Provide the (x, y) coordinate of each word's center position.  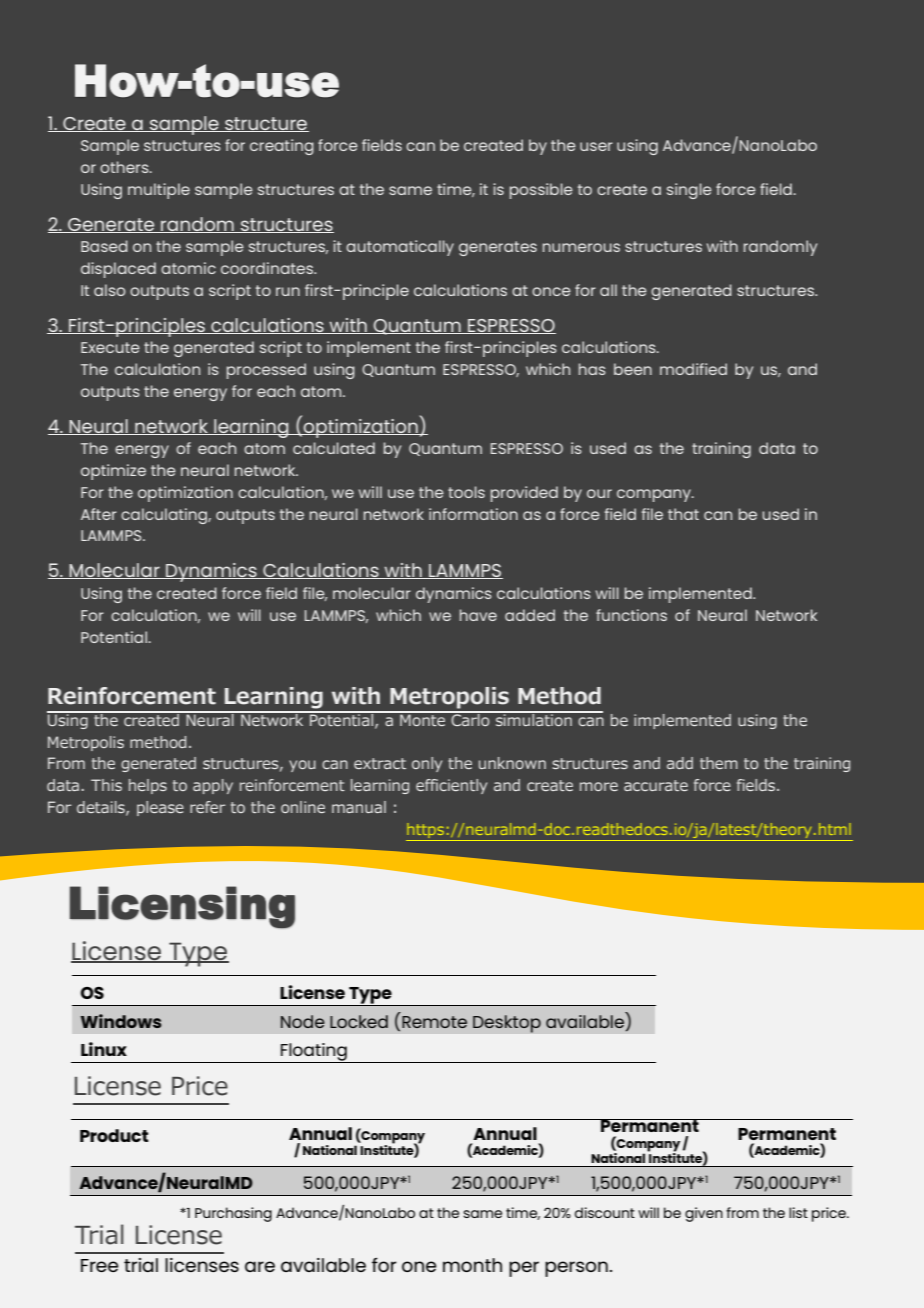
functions (631, 615)
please (160, 808)
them (719, 763)
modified (693, 369)
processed (266, 371)
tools (466, 492)
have (478, 615)
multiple (159, 191)
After (99, 514)
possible (541, 191)
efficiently (451, 786)
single (689, 191)
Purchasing (233, 1214)
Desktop (507, 1024)
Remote (434, 1022)
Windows (121, 1021)
